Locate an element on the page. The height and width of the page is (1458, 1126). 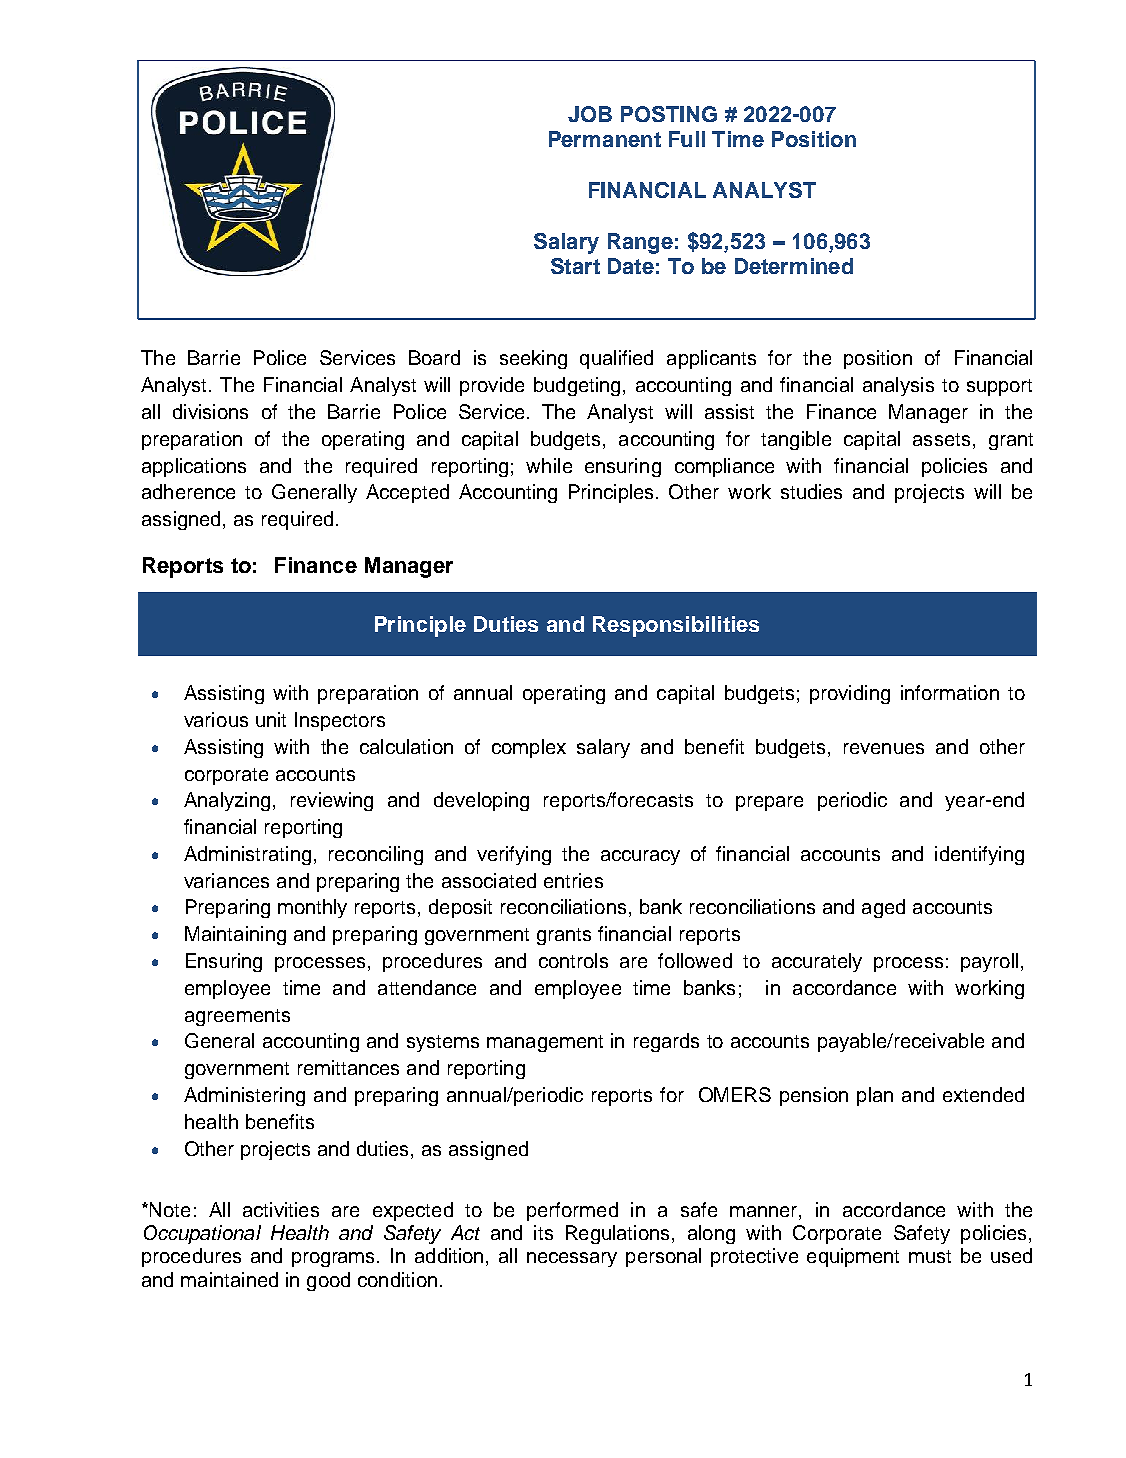
Permanent is located at coordinates (605, 139).
